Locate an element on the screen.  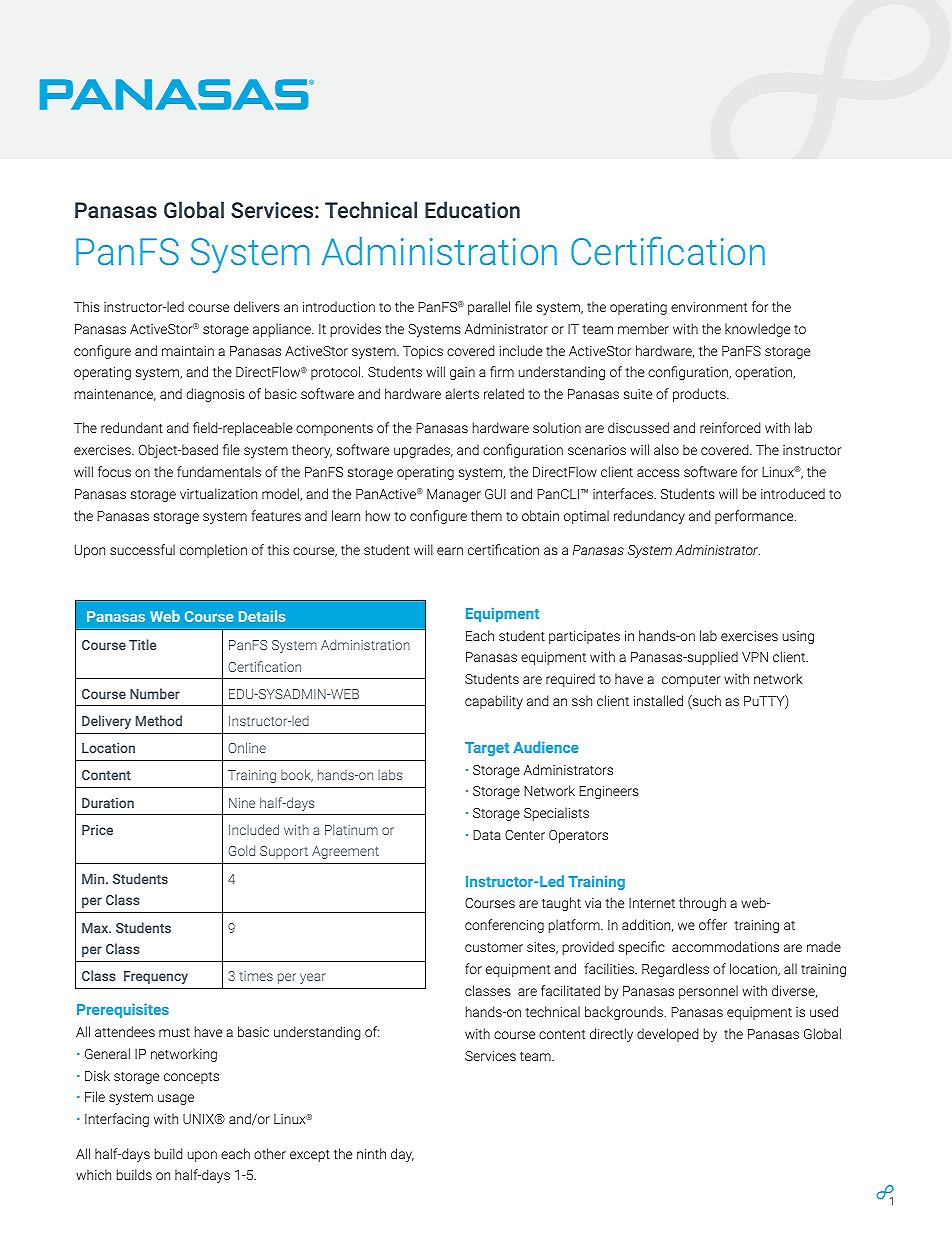
Data is located at coordinates (487, 835).
